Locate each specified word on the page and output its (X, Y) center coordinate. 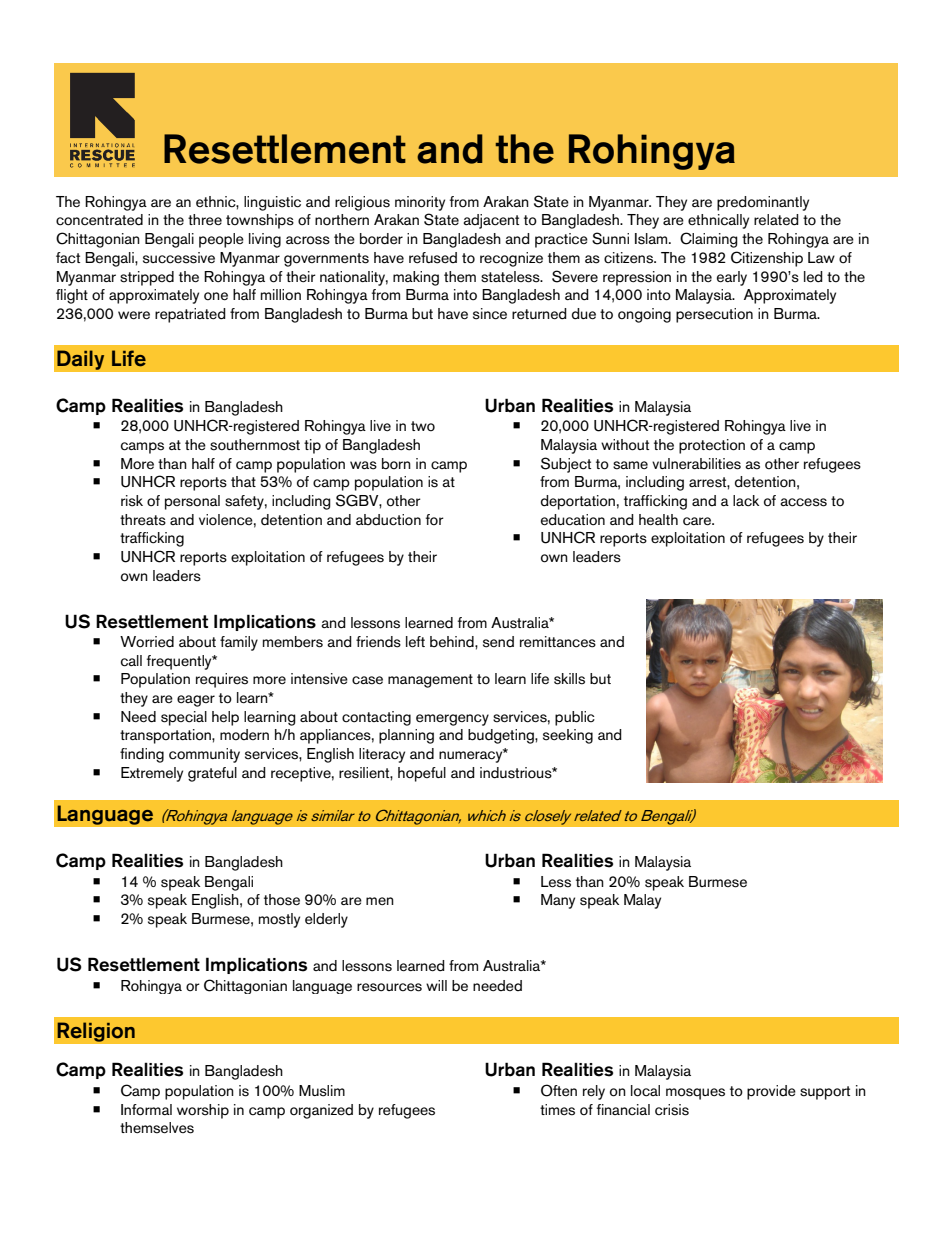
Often (559, 1090)
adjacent (491, 221)
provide (771, 1092)
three (205, 220)
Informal (146, 1110)
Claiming (709, 240)
